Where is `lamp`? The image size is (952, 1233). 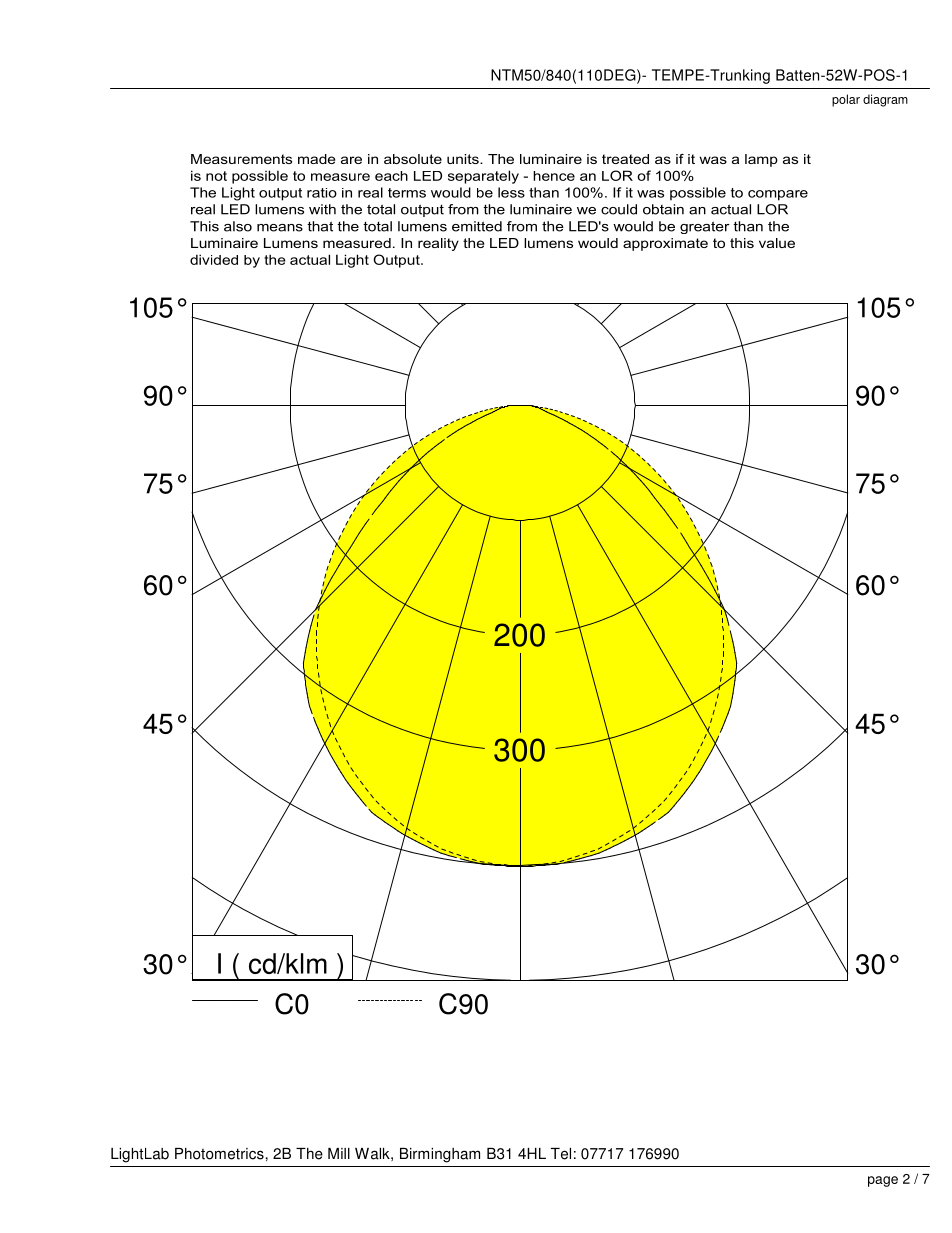
lamp is located at coordinates (761, 160).
